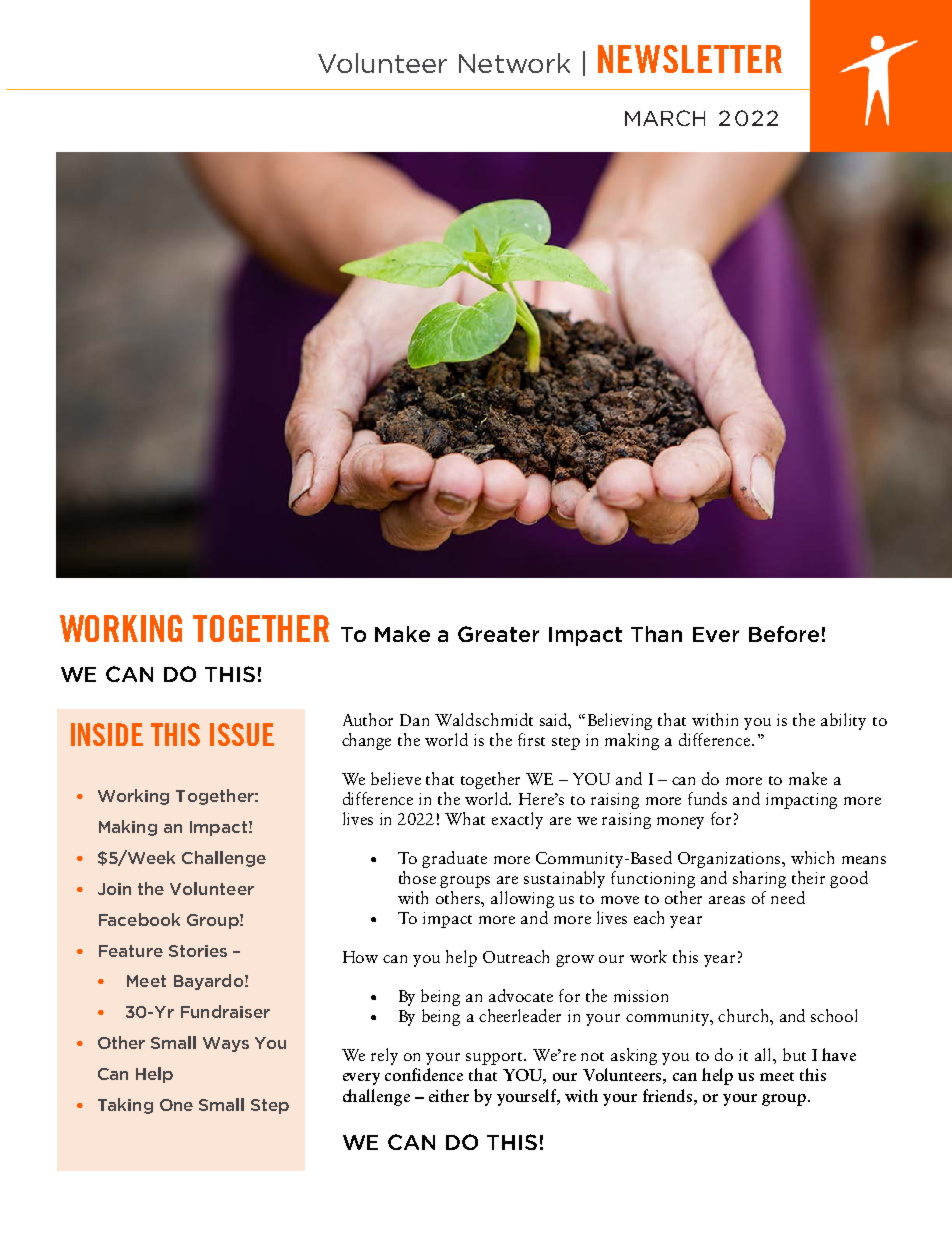 This document has height=1233, width=952. What do you see at coordinates (784, 634) in the document?
I see `Before` at bounding box center [784, 634].
